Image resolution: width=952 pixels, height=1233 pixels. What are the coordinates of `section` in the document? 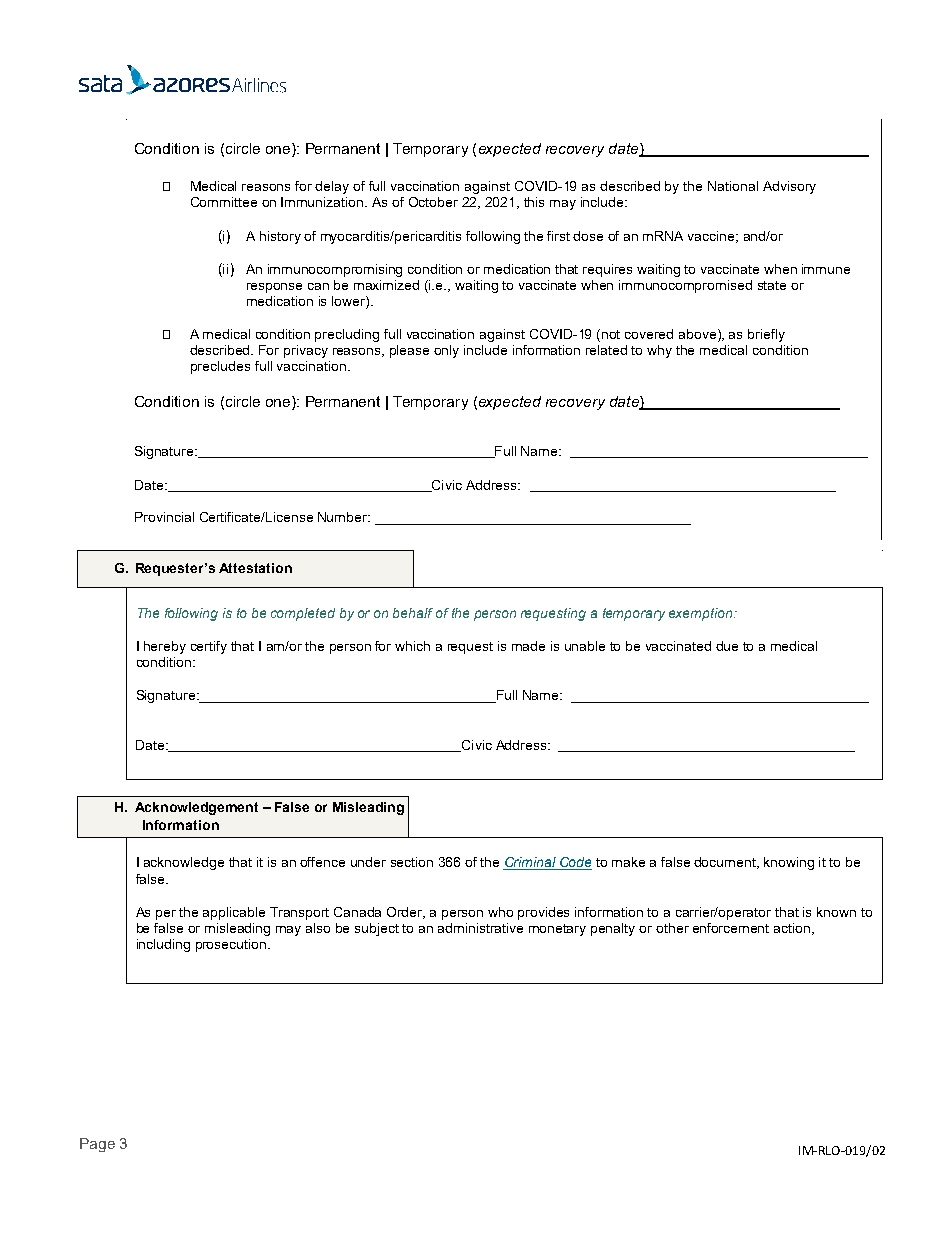 It's located at (412, 862).
